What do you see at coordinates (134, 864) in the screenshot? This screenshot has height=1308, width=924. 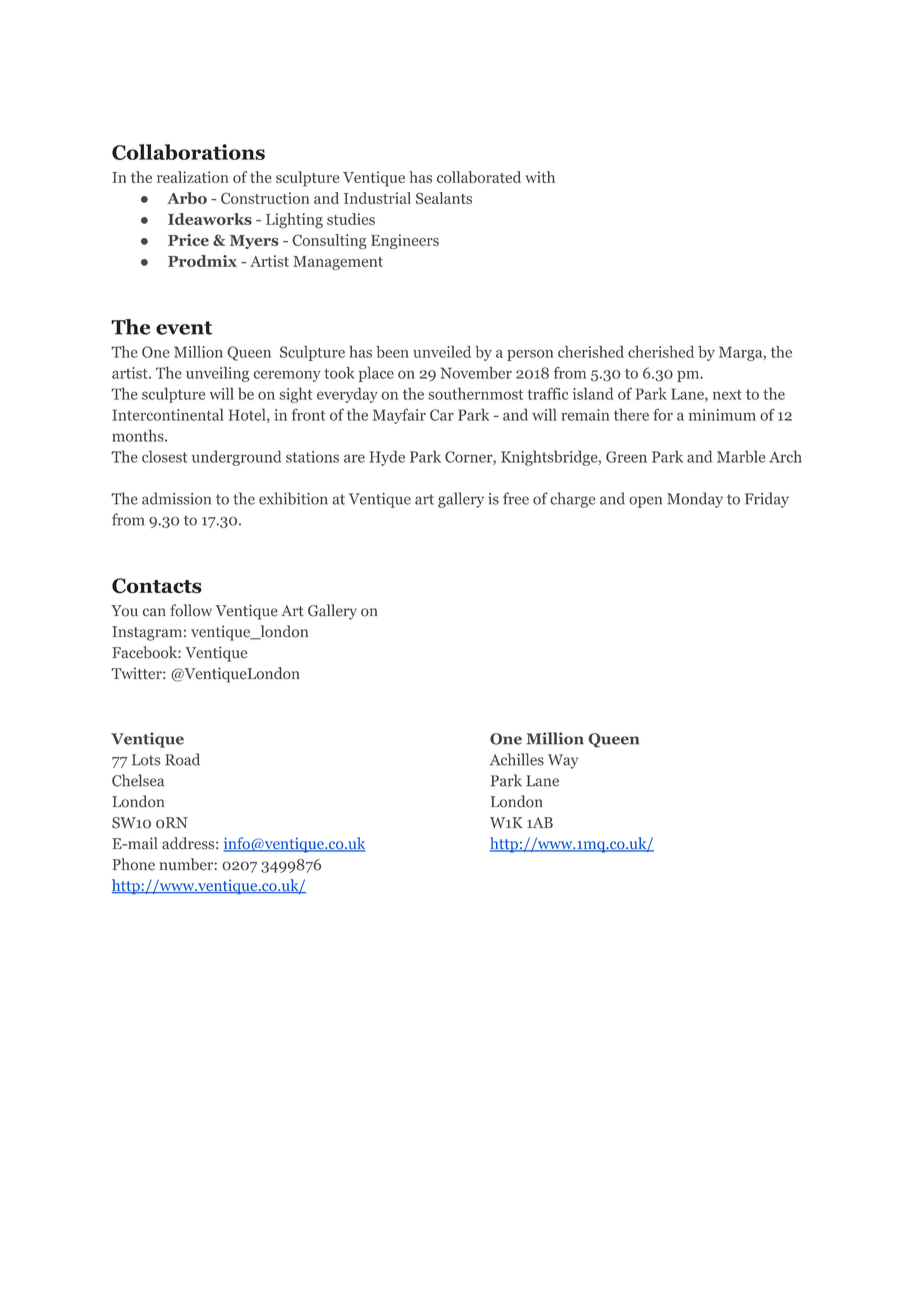 I see `Phone` at bounding box center [134, 864].
